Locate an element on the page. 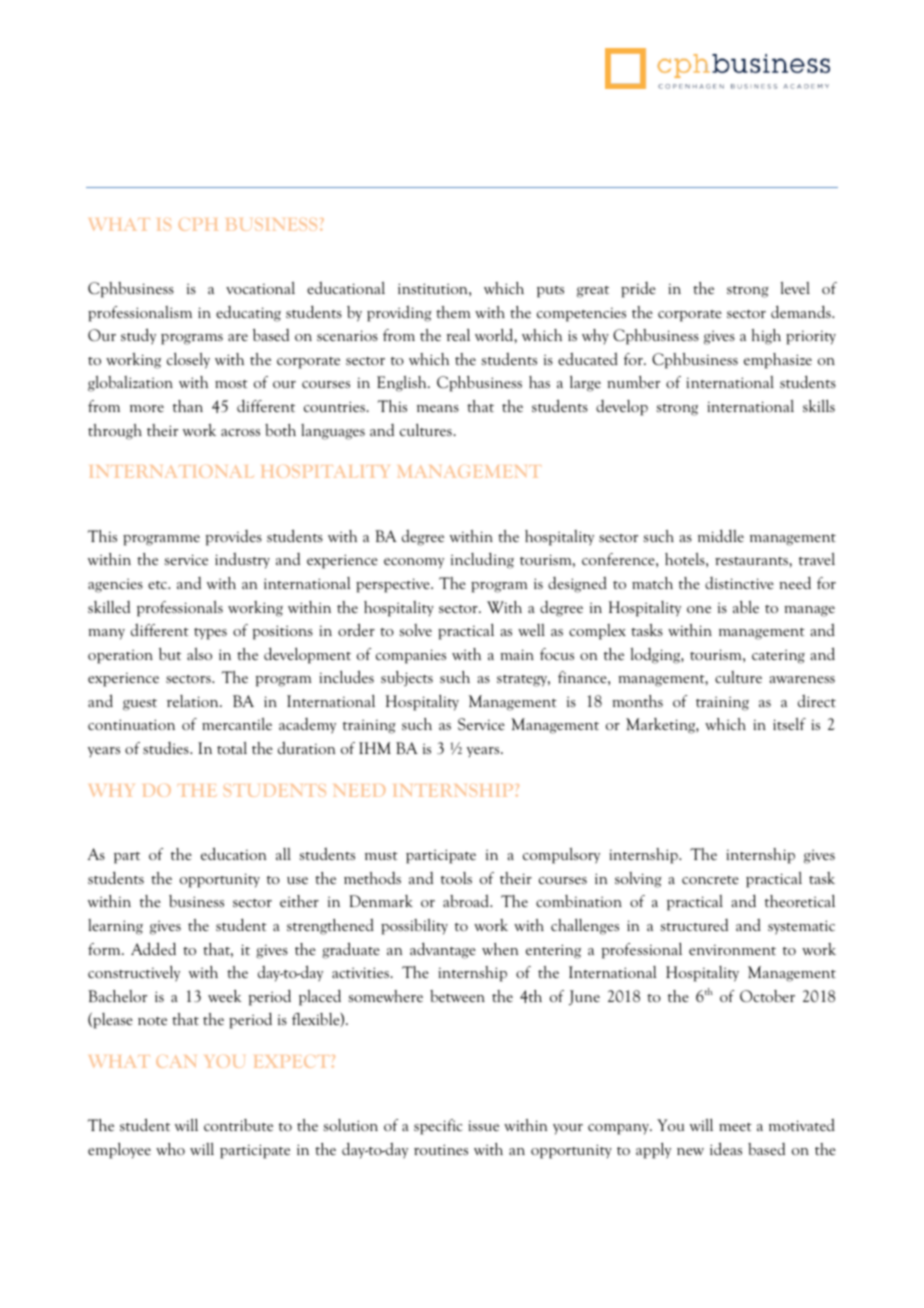 This page has width=924, height=1308. itself is located at coordinates (789, 724).
